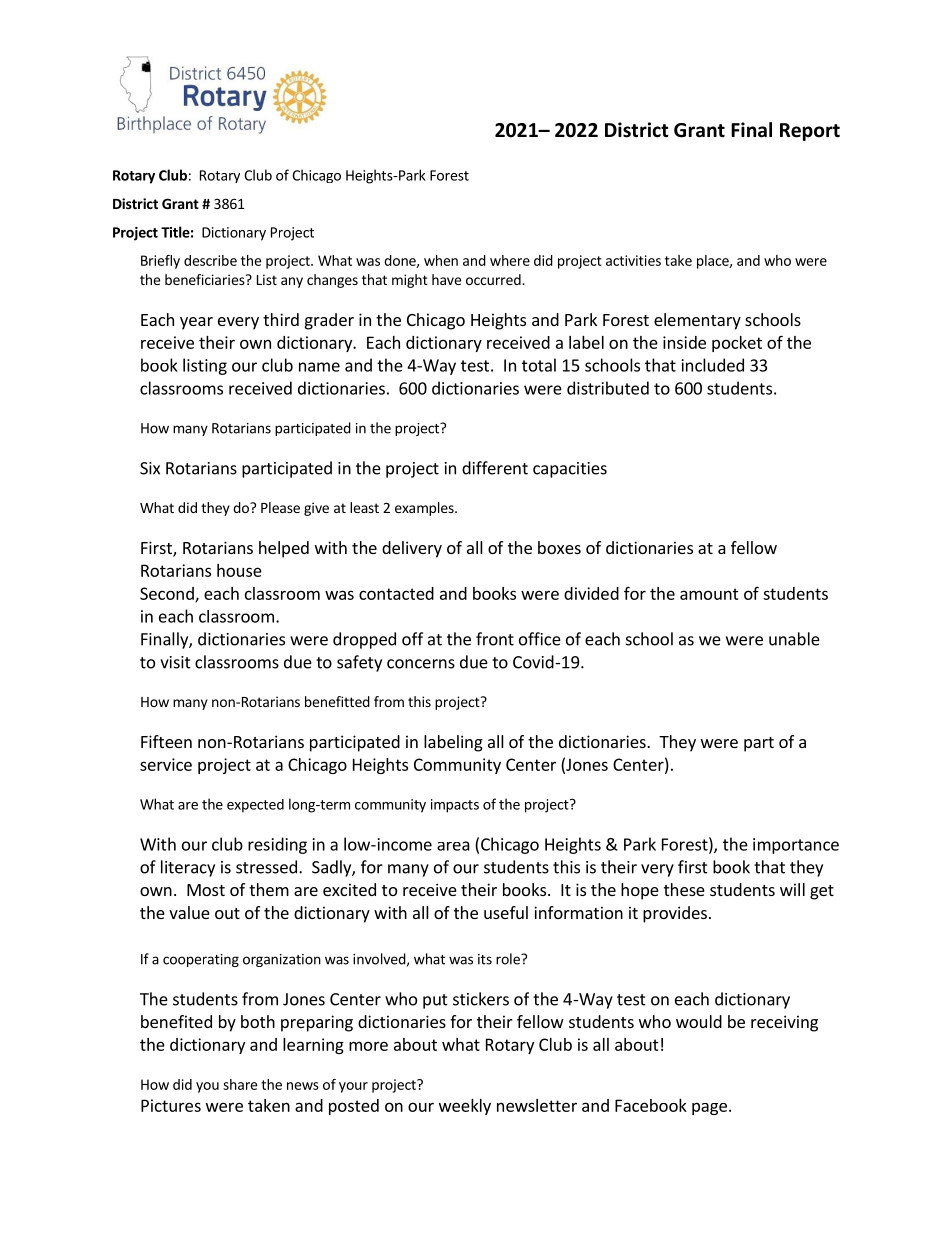  I want to click on house, so click(239, 570).
